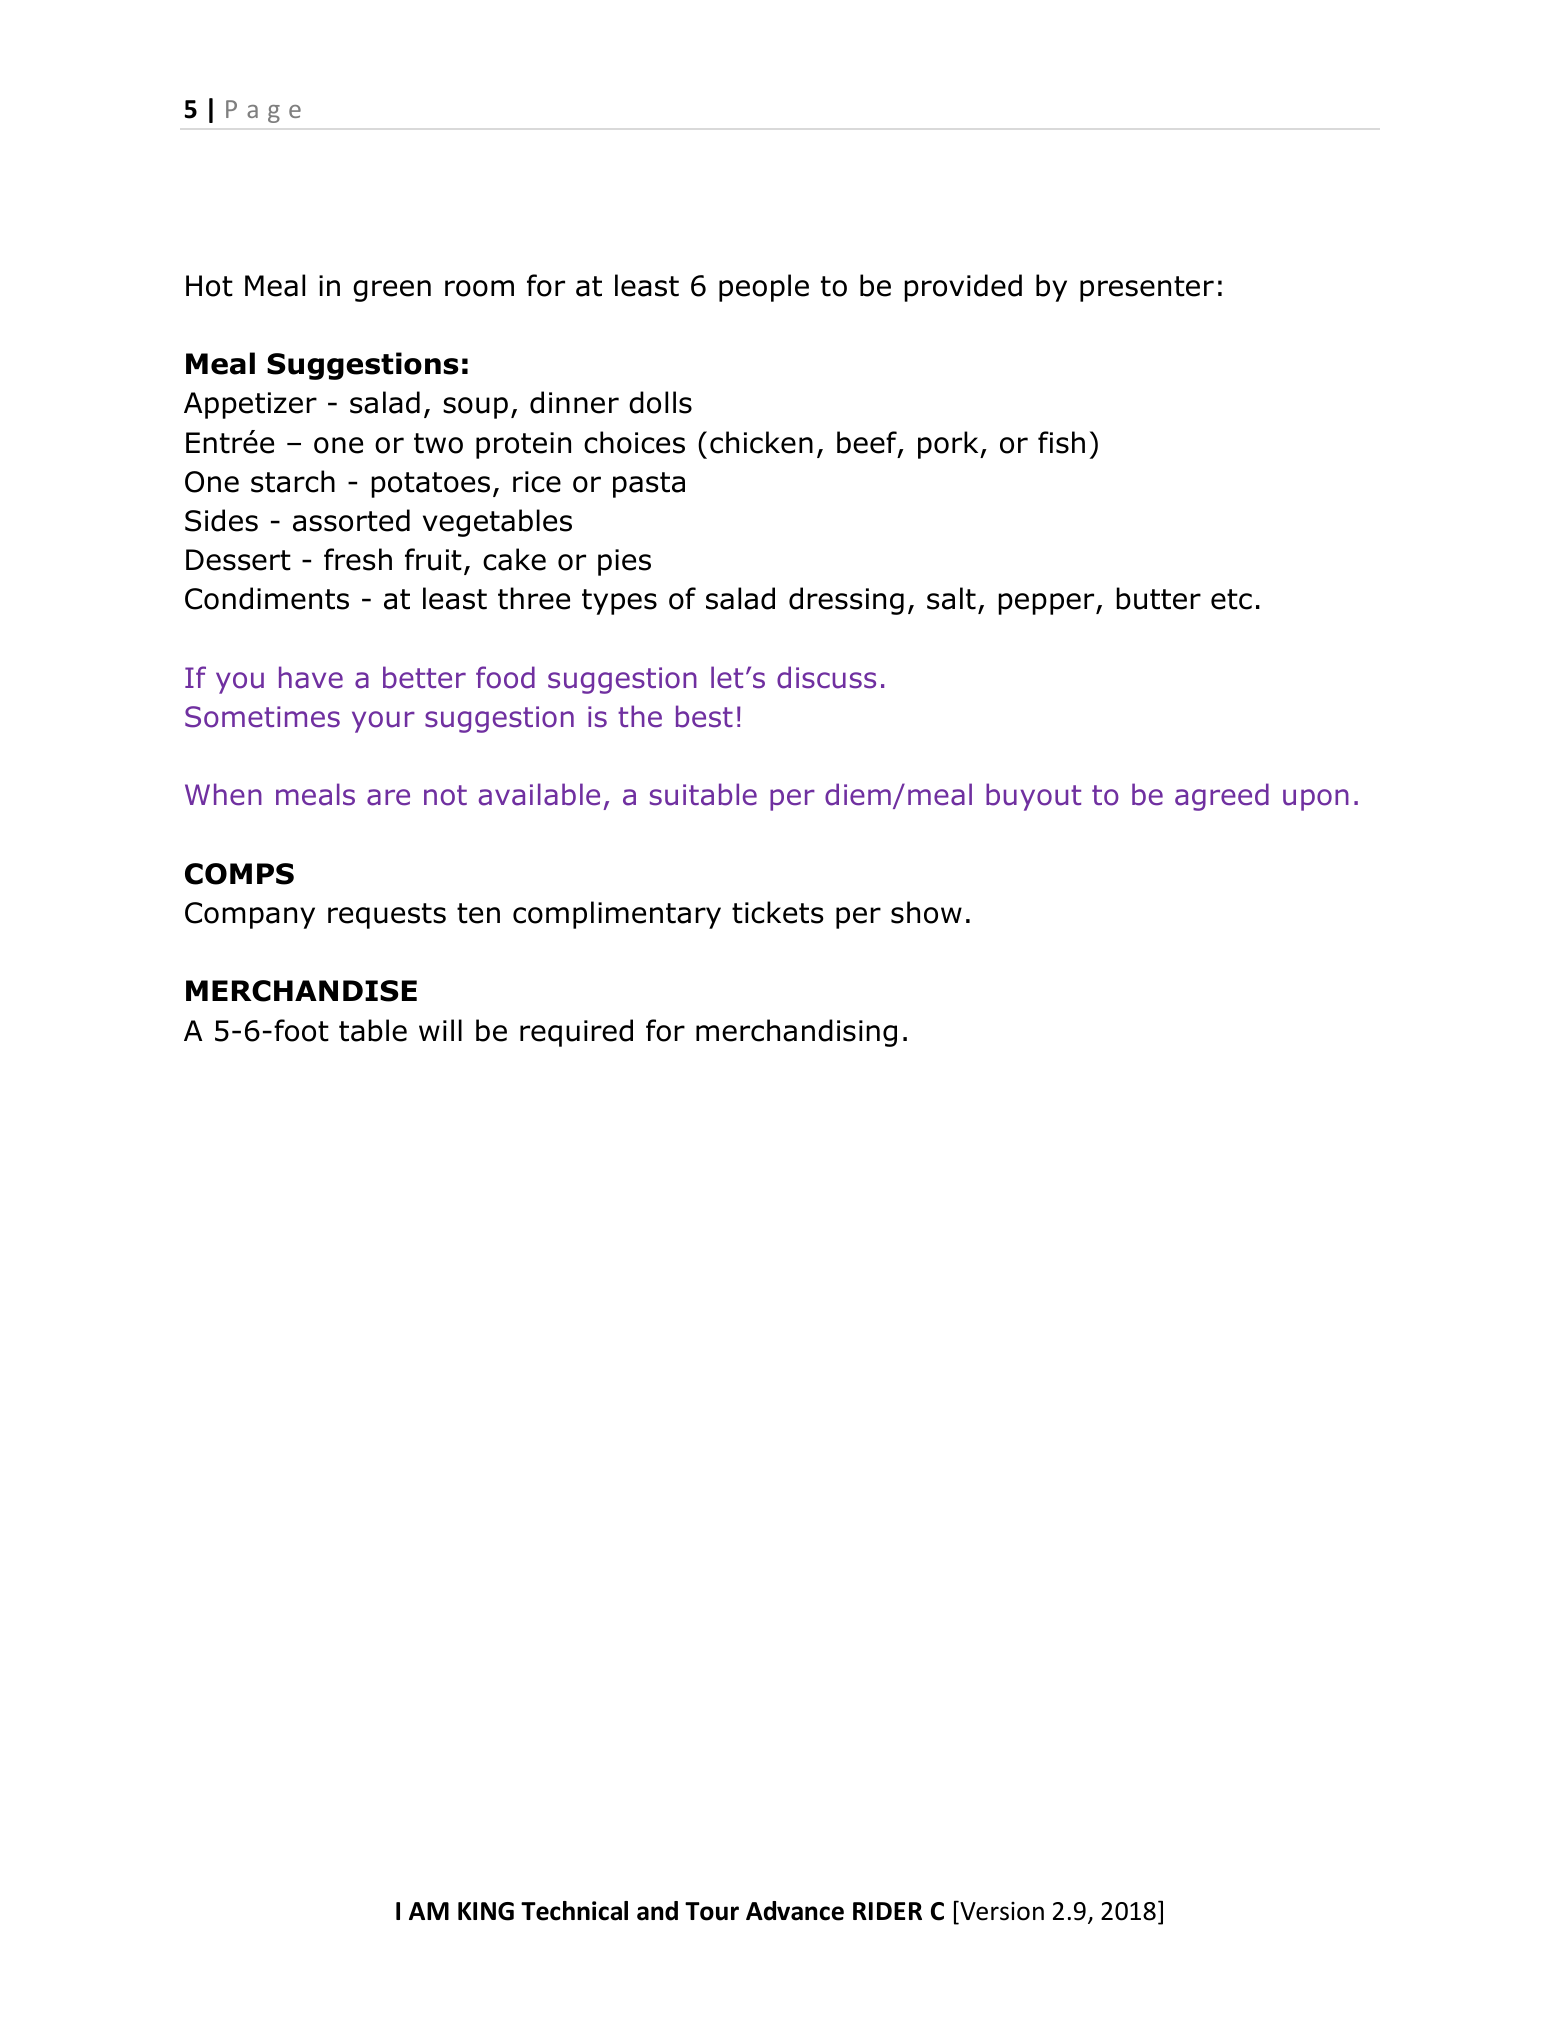 The width and height of the screenshot is (1560, 2019). What do you see at coordinates (1147, 289) in the screenshot?
I see `presenter` at bounding box center [1147, 289].
